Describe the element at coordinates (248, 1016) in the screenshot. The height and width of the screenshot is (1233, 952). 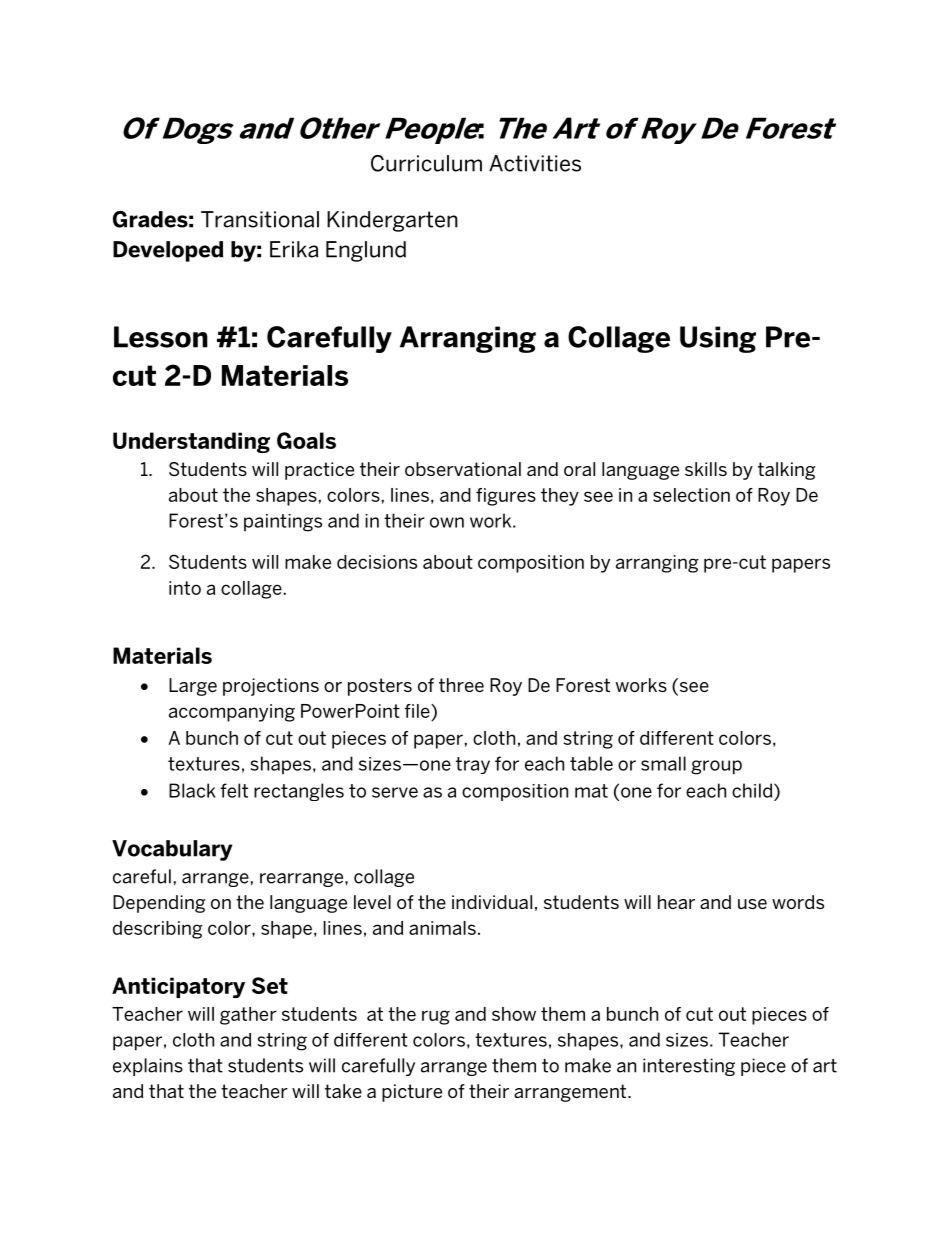
I see `gather` at that location.
